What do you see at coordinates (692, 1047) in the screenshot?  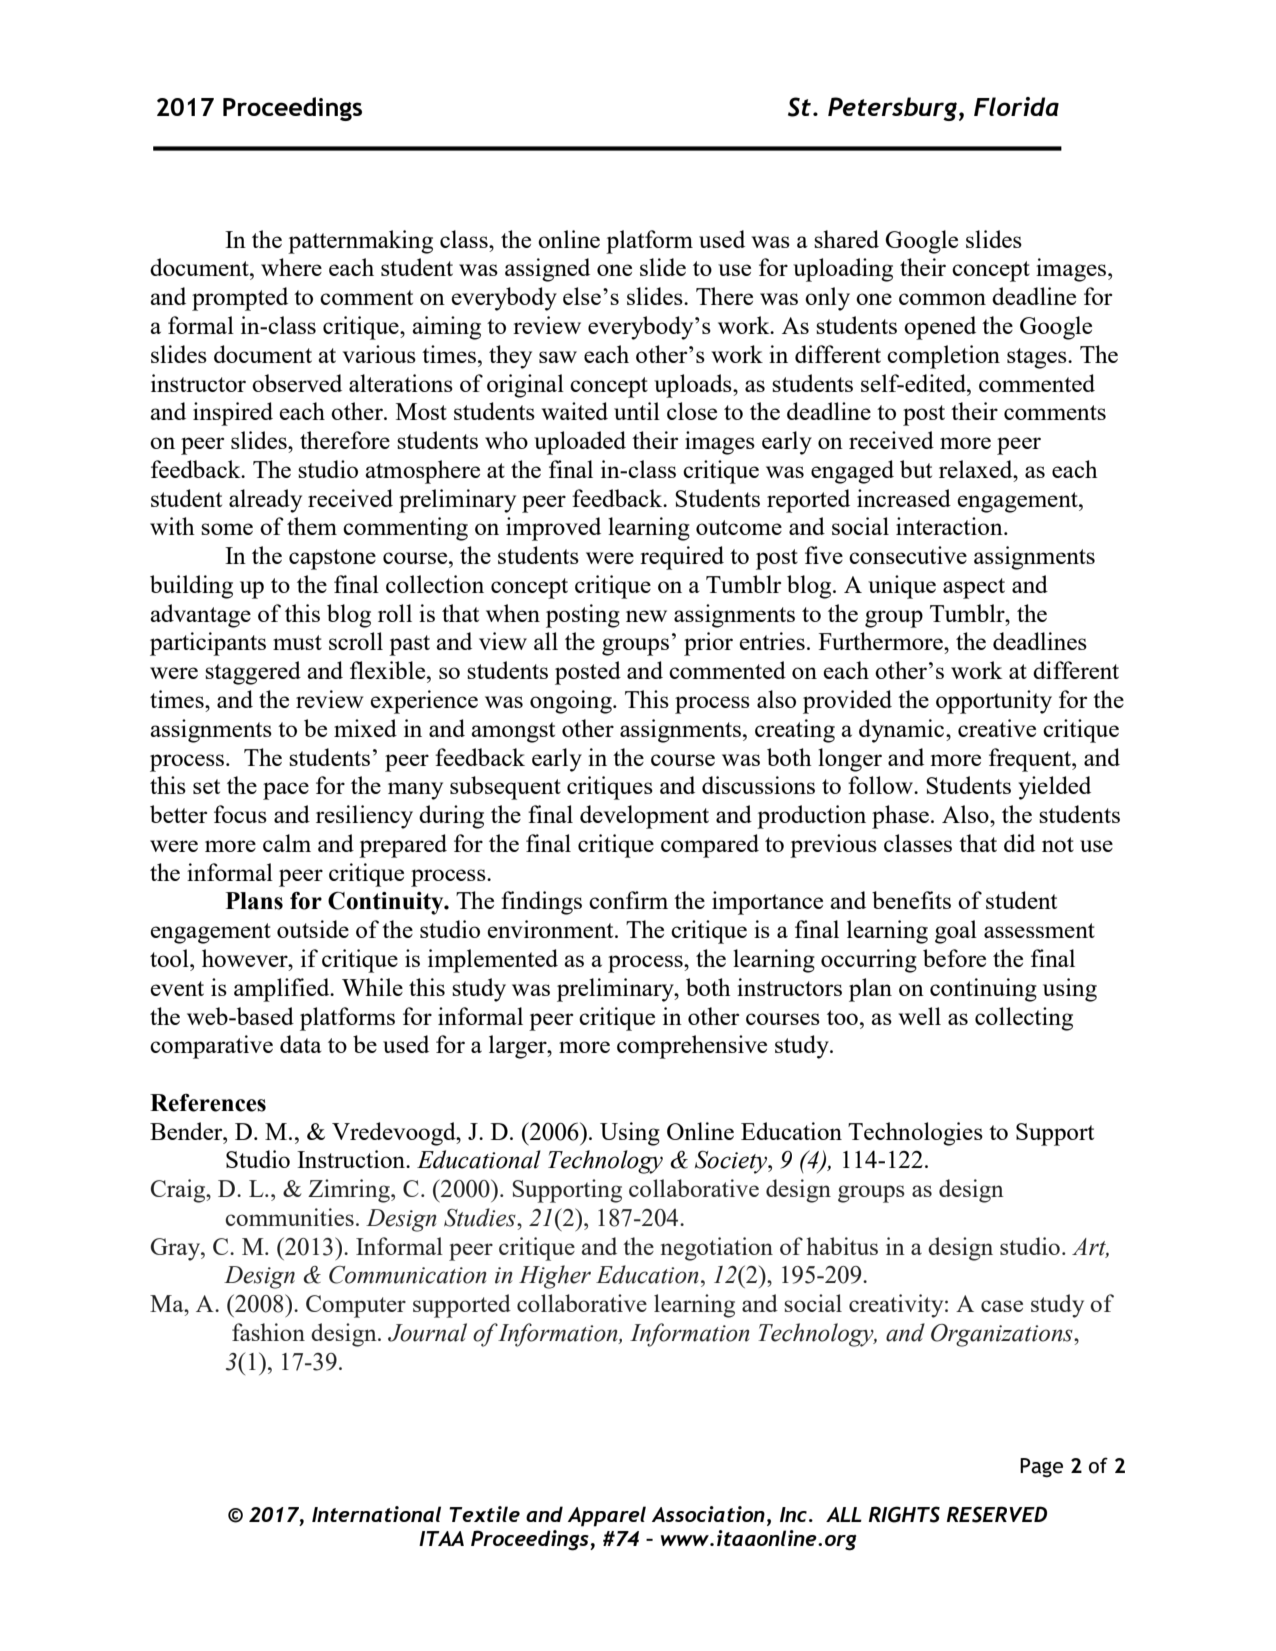 I see `comprehensive` at bounding box center [692, 1047].
